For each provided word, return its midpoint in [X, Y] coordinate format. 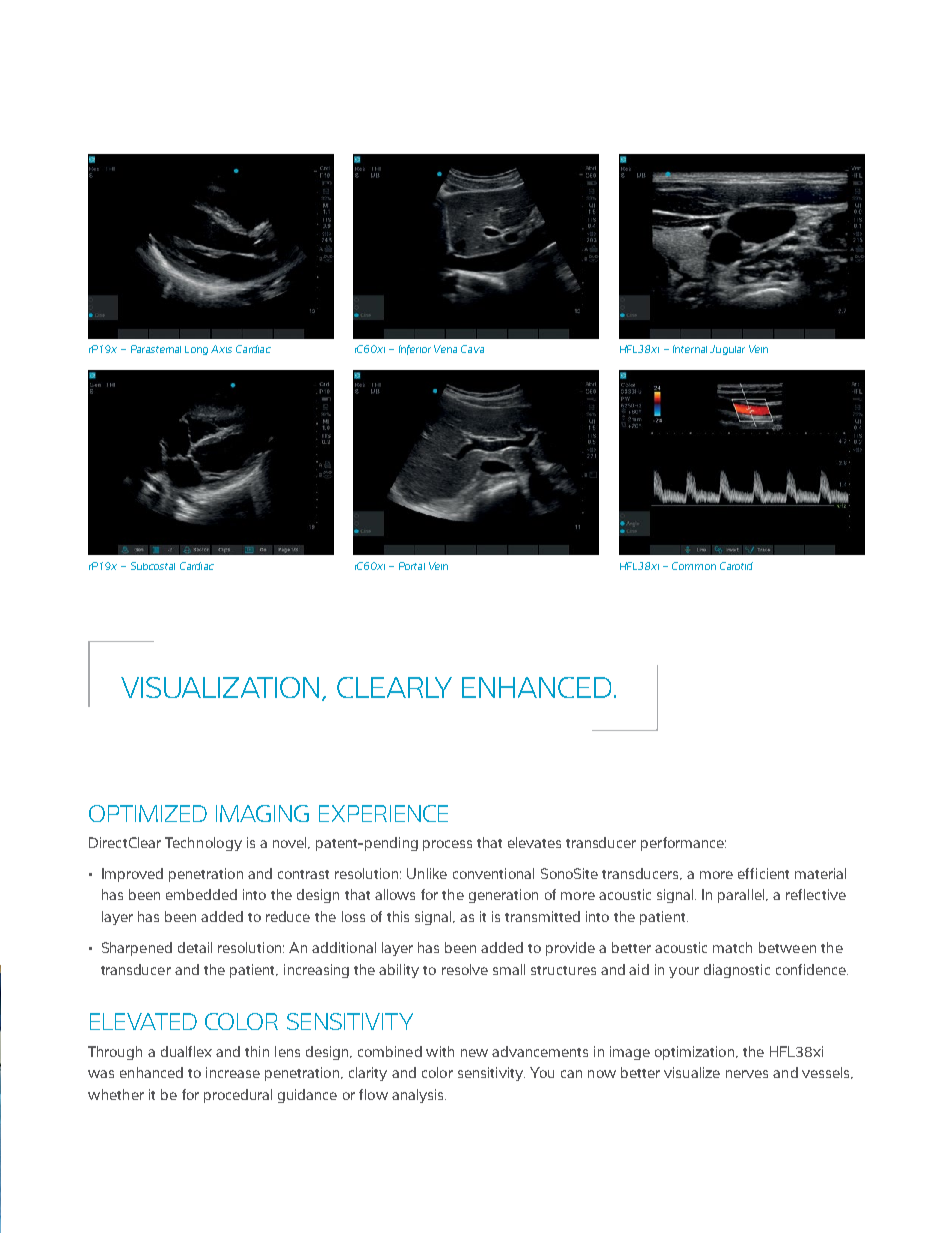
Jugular [727, 350]
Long [196, 350]
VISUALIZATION [220, 687]
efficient [763, 873]
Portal [412, 566]
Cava [472, 349]
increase [233, 1072]
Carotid [736, 566]
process [447, 845]
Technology [203, 844]
